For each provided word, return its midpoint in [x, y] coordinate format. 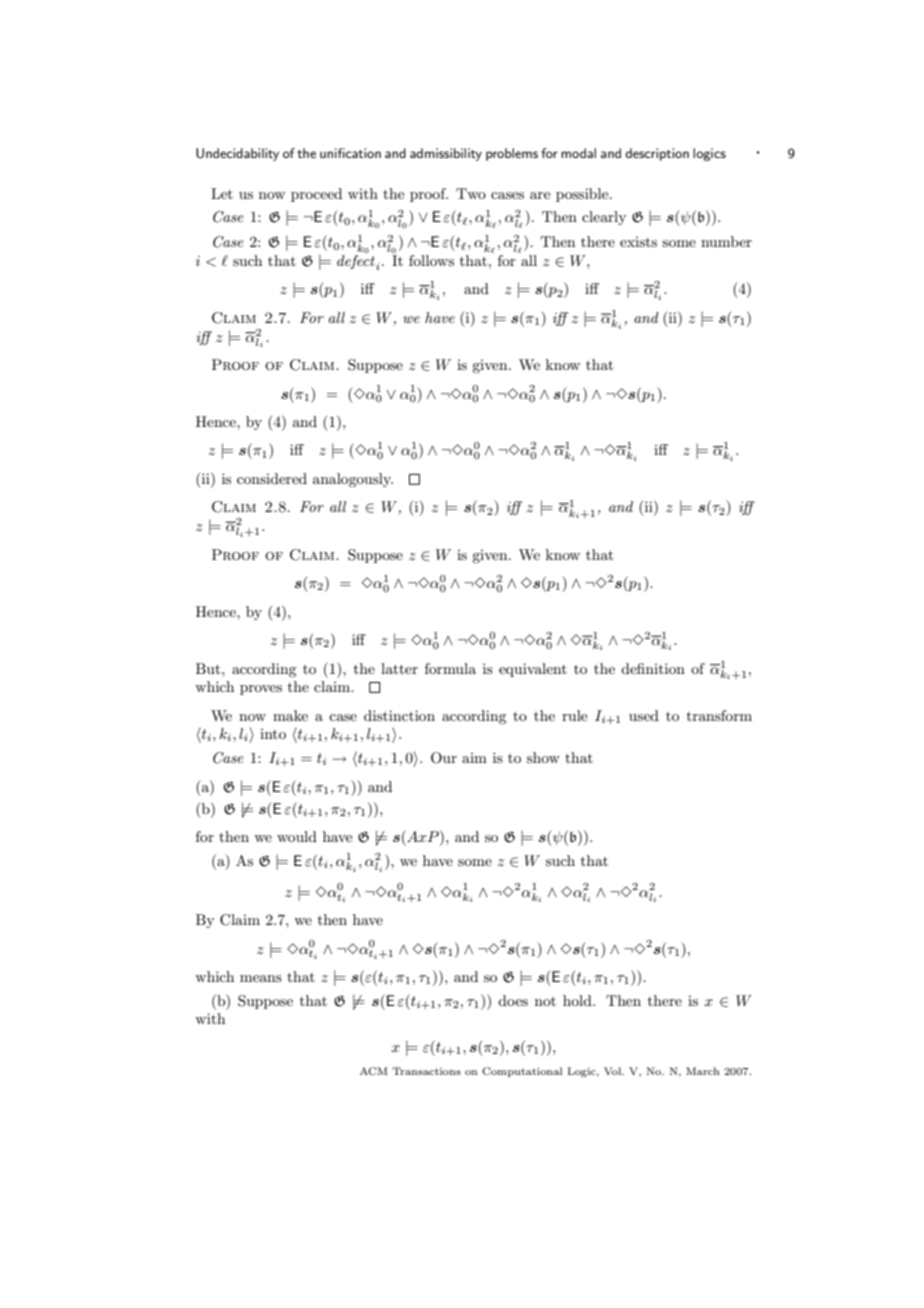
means [261, 978]
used [644, 715]
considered [272, 478]
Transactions [427, 1071]
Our [444, 758]
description [657, 154]
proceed [316, 195]
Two [471, 193]
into [273, 734]
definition [653, 668]
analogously [353, 480]
